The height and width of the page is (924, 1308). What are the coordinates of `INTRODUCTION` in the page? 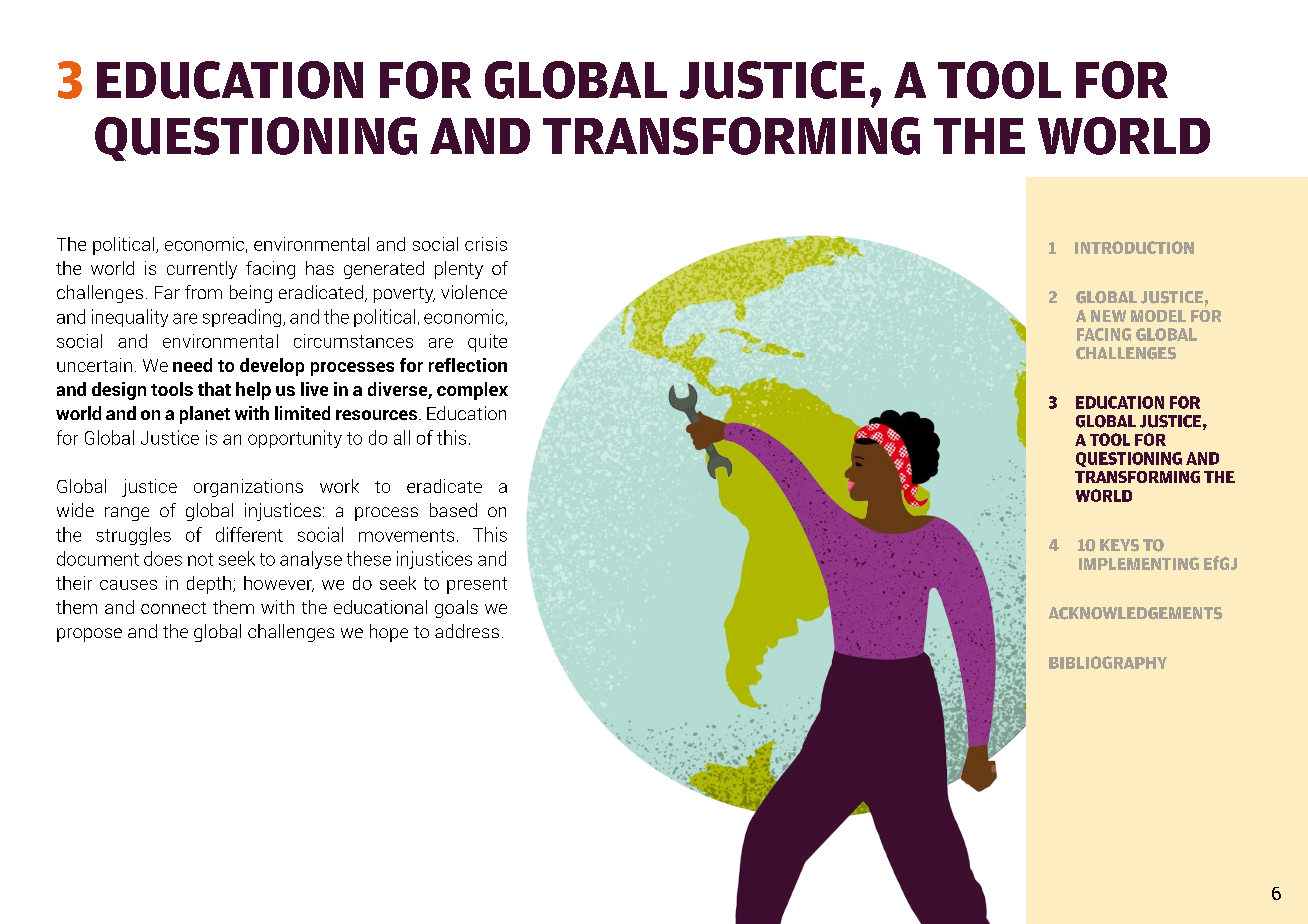 It's located at (1134, 247).
